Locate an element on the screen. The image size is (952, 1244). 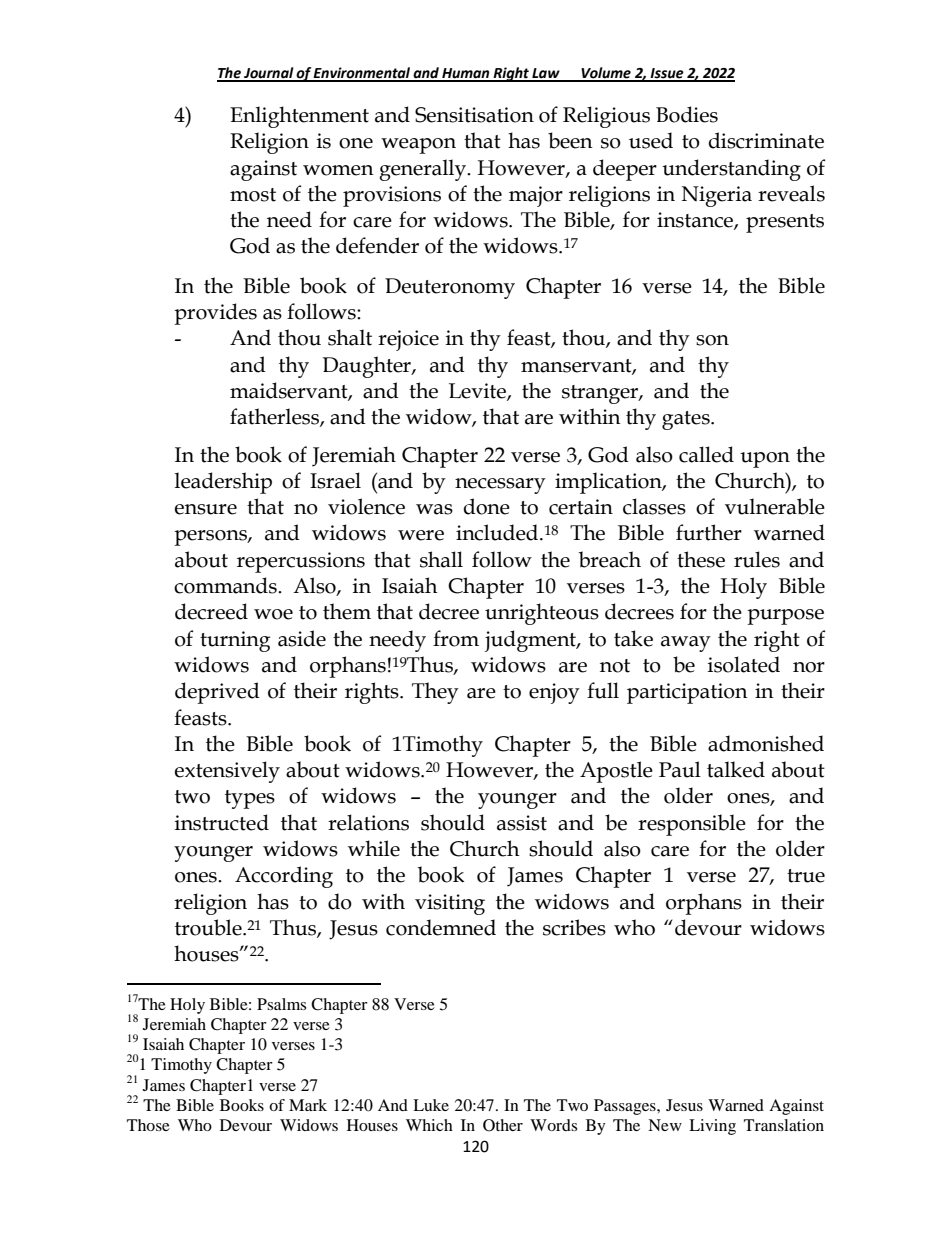
Other is located at coordinates (503, 1125).
